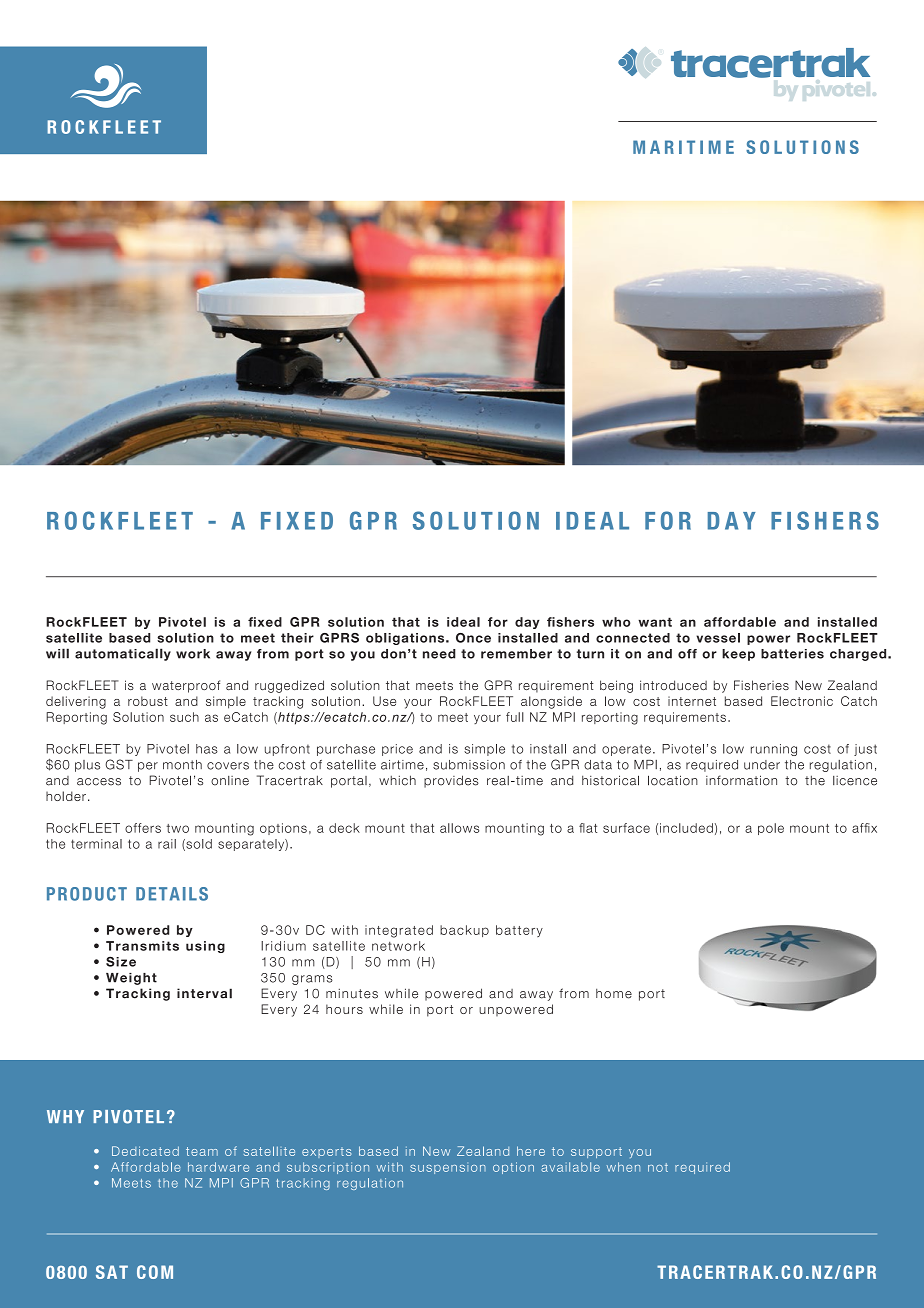 The width and height of the document is (924, 1308). I want to click on pole, so click(771, 829).
